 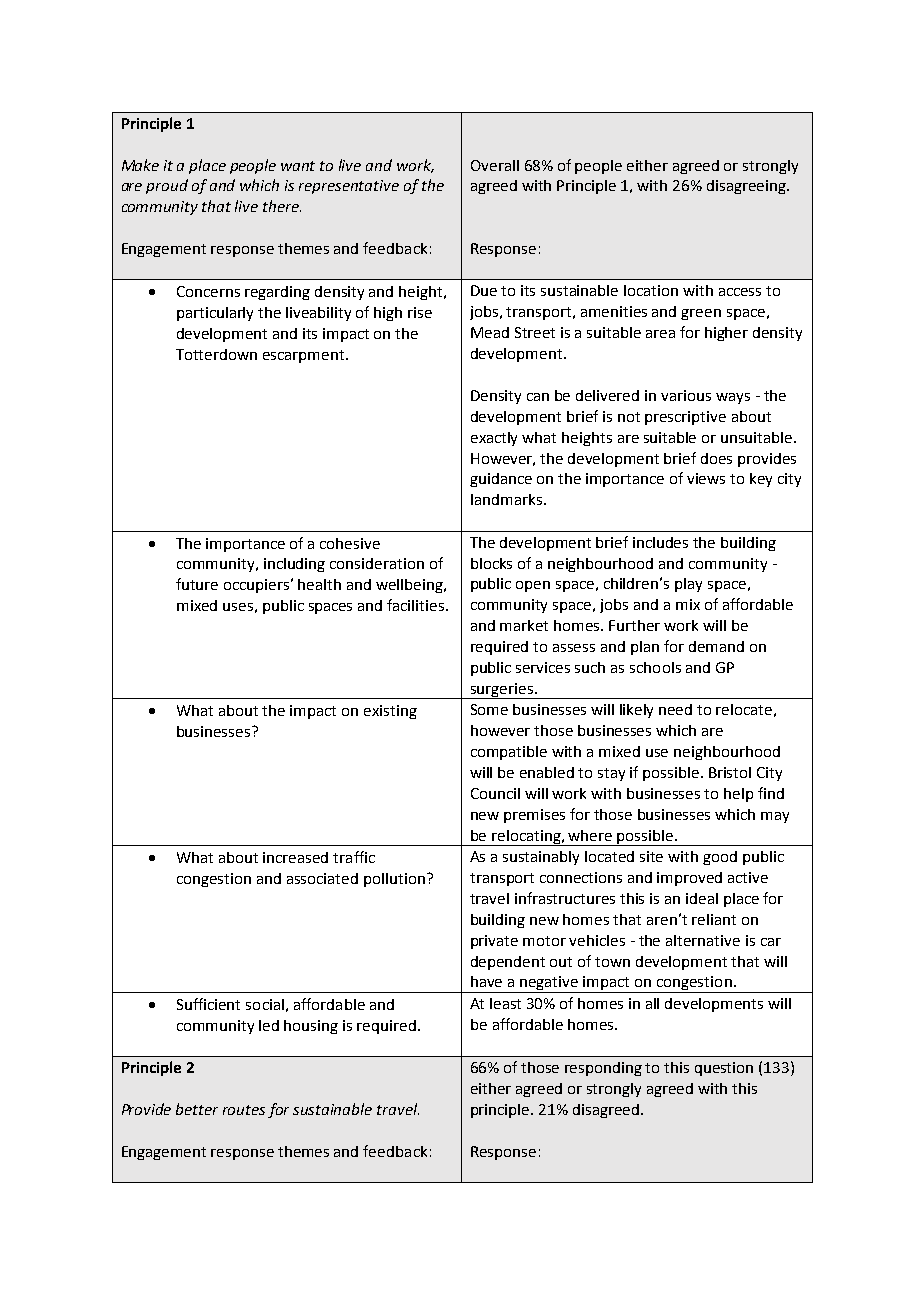 What do you see at coordinates (417, 605) in the image?
I see `facilities` at bounding box center [417, 605].
